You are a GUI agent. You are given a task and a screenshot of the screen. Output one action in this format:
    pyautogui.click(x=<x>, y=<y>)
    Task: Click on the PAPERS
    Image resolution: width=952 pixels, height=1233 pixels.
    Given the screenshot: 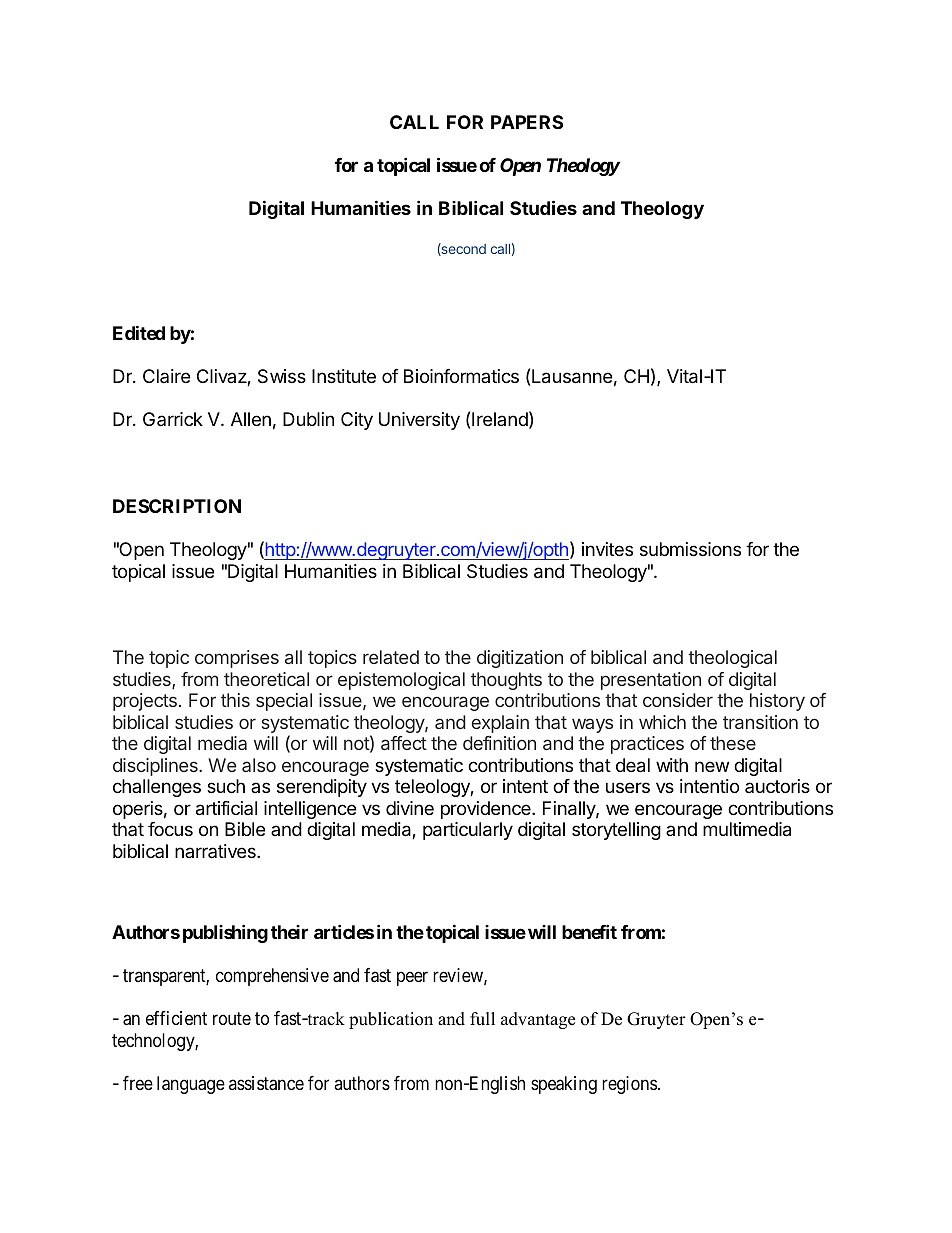 What is the action you would take?
    pyautogui.click(x=527, y=122)
